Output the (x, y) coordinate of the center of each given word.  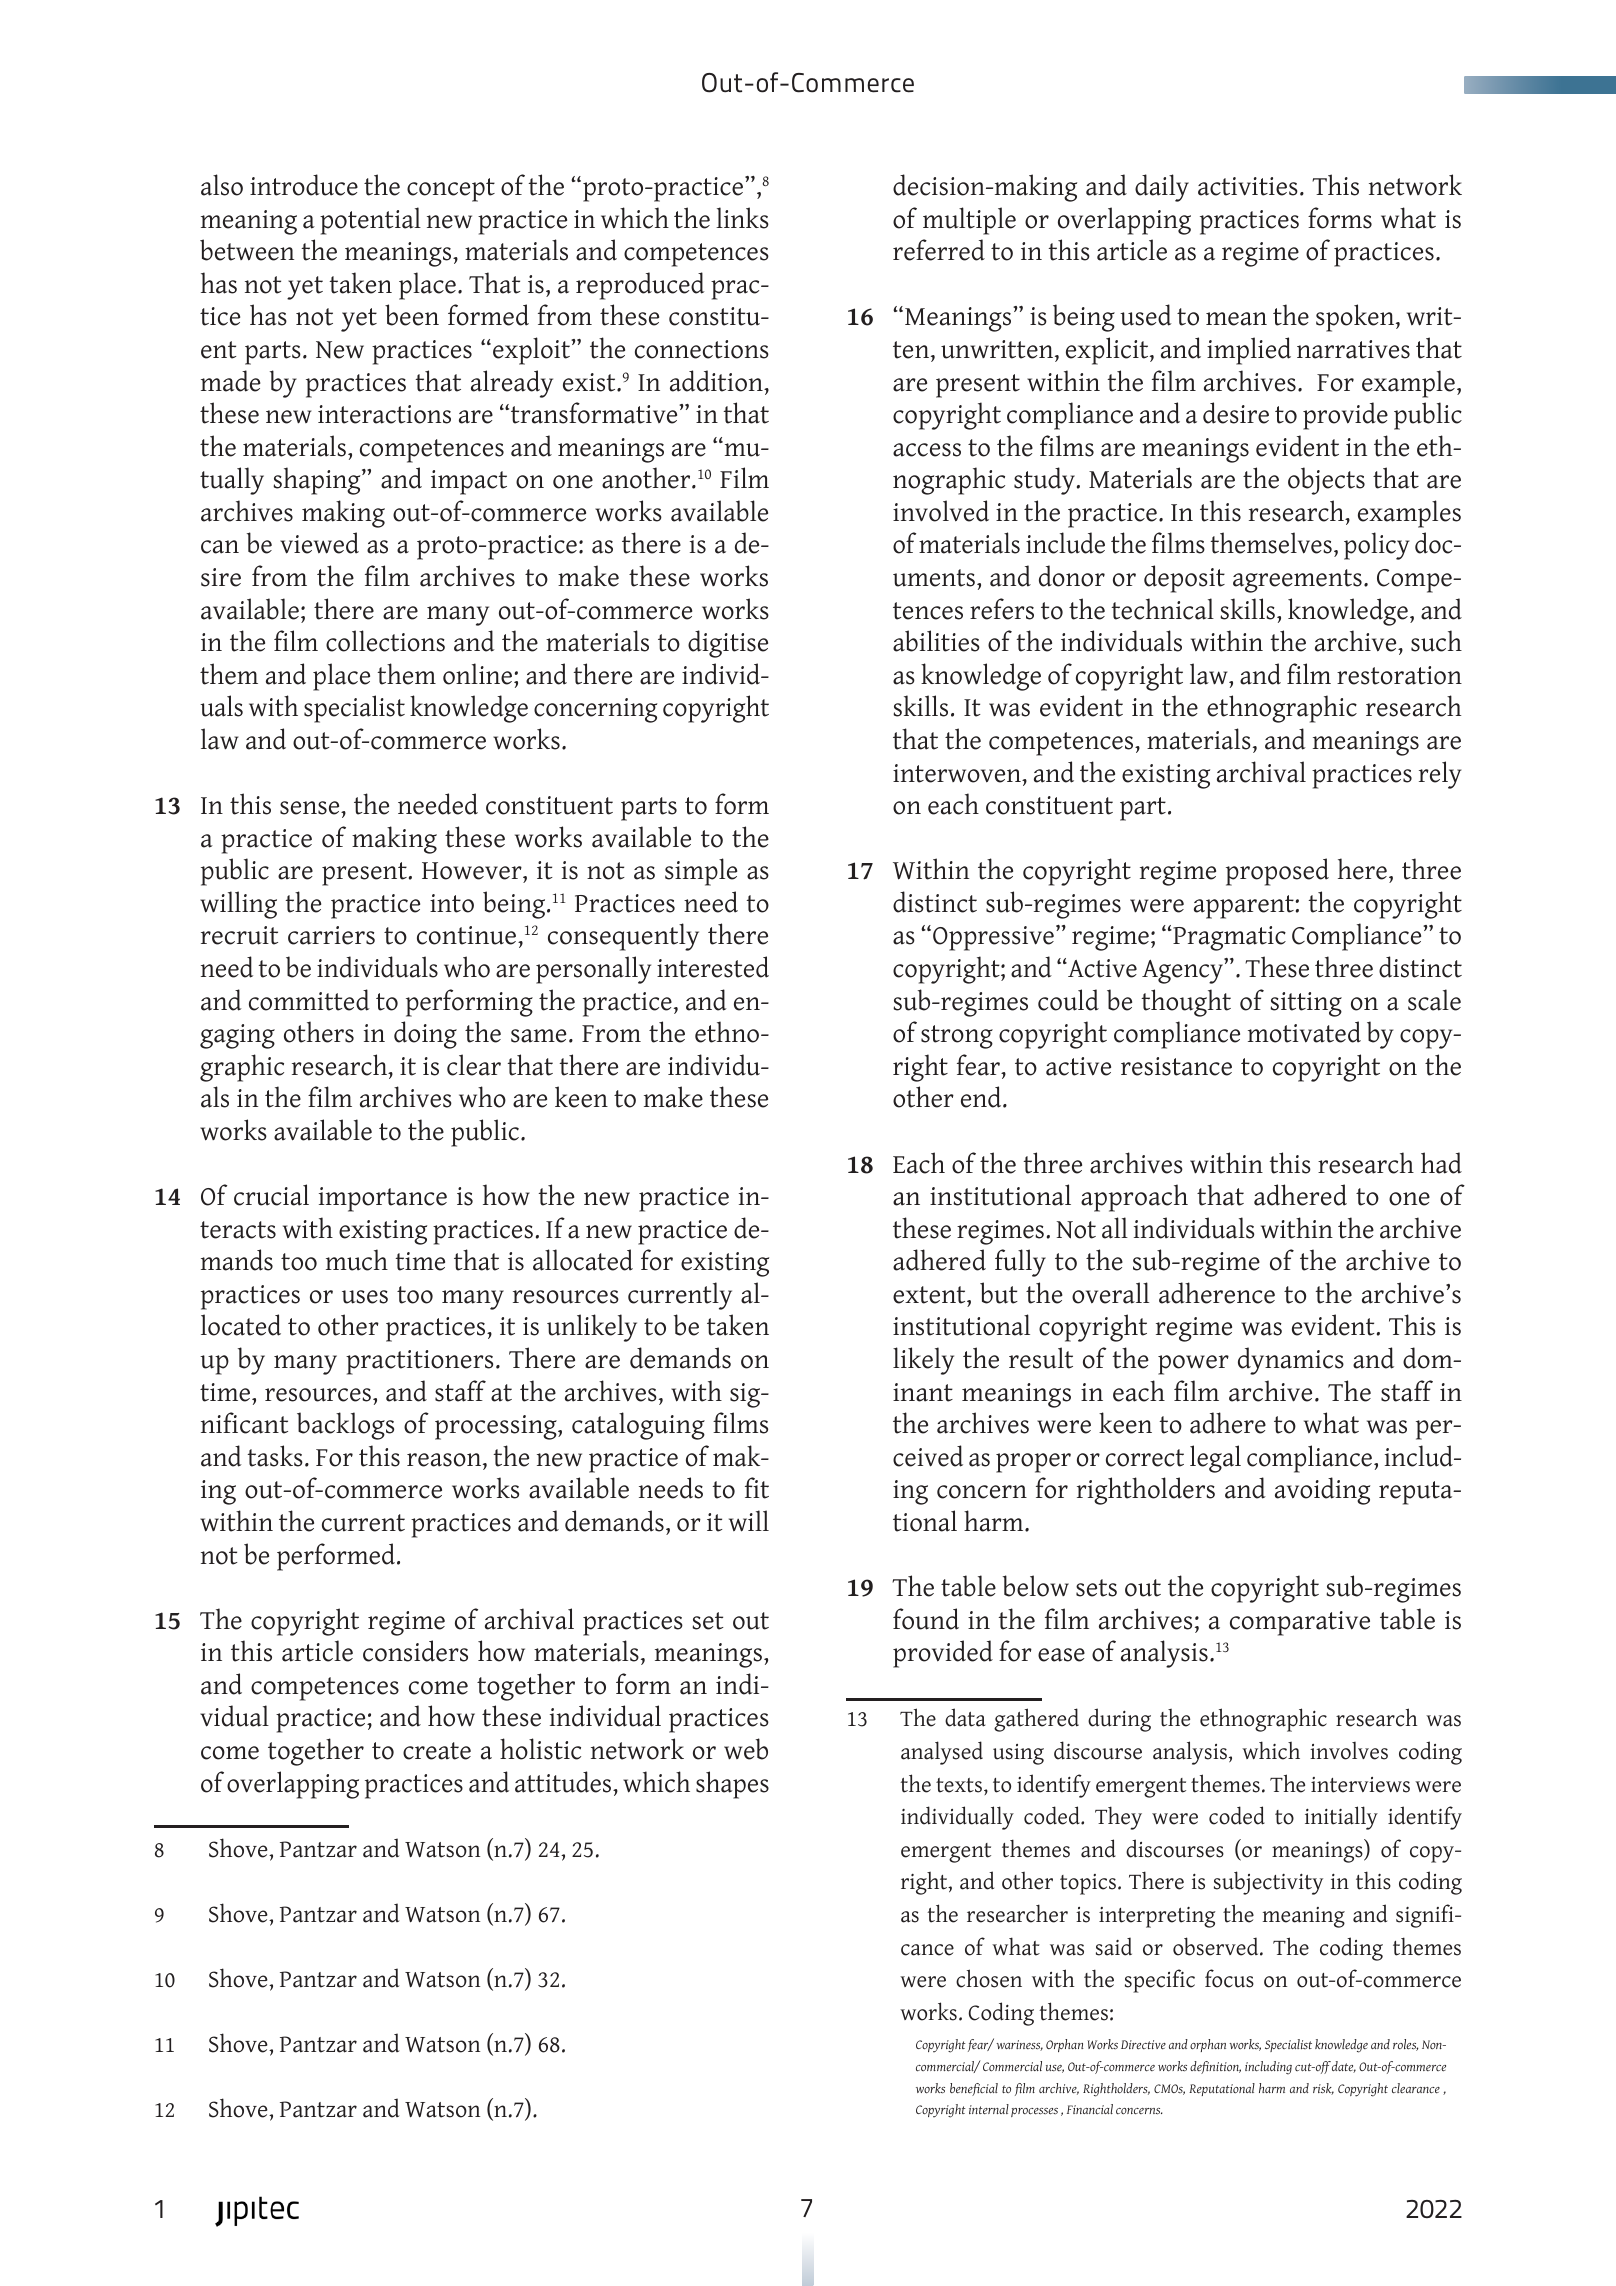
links (742, 218)
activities (1248, 186)
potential (370, 221)
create (437, 1751)
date (1344, 2067)
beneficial (974, 2089)
